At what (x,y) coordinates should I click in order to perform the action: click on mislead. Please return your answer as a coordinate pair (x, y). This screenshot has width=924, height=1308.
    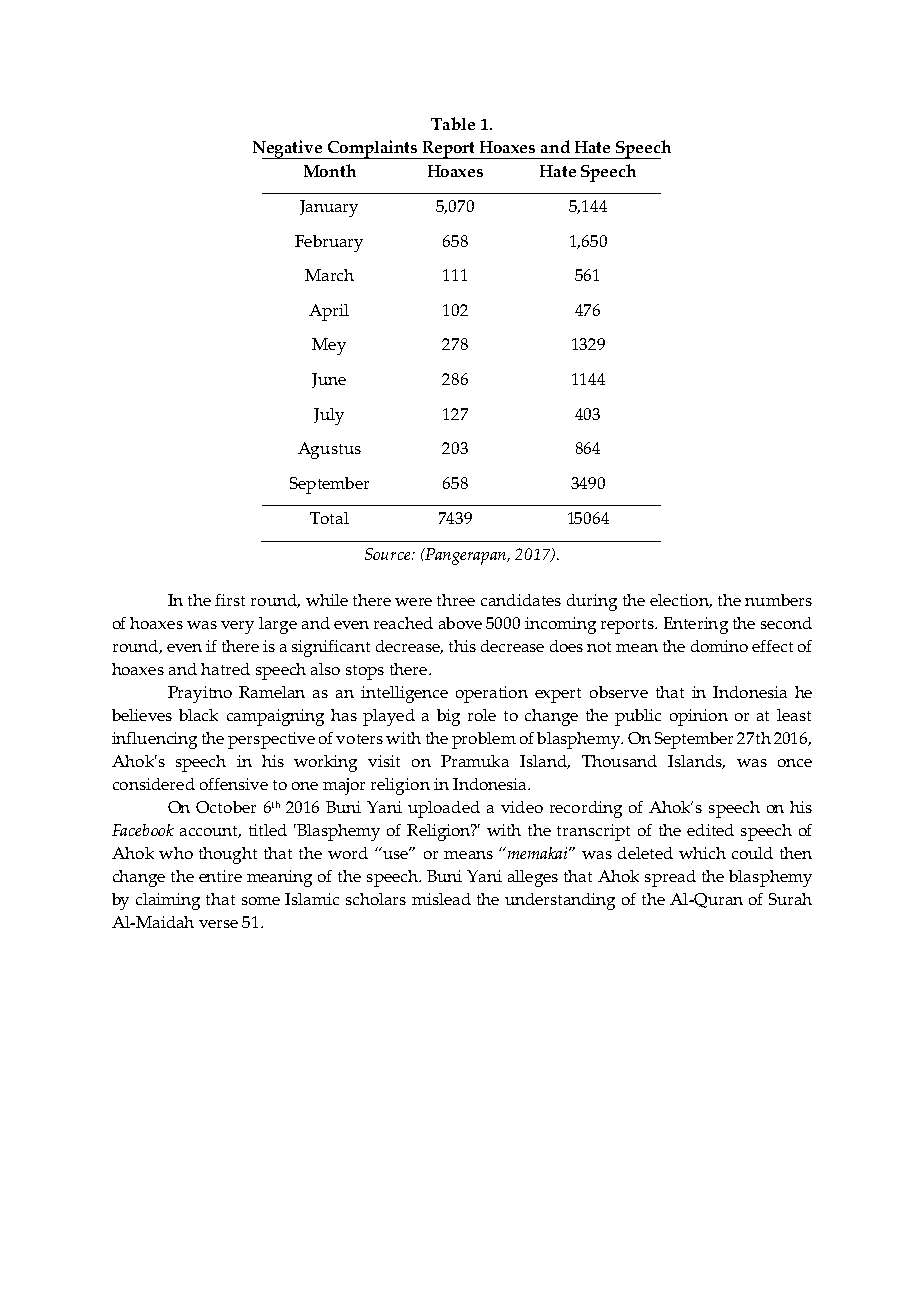
    Looking at the image, I should click on (441, 899).
